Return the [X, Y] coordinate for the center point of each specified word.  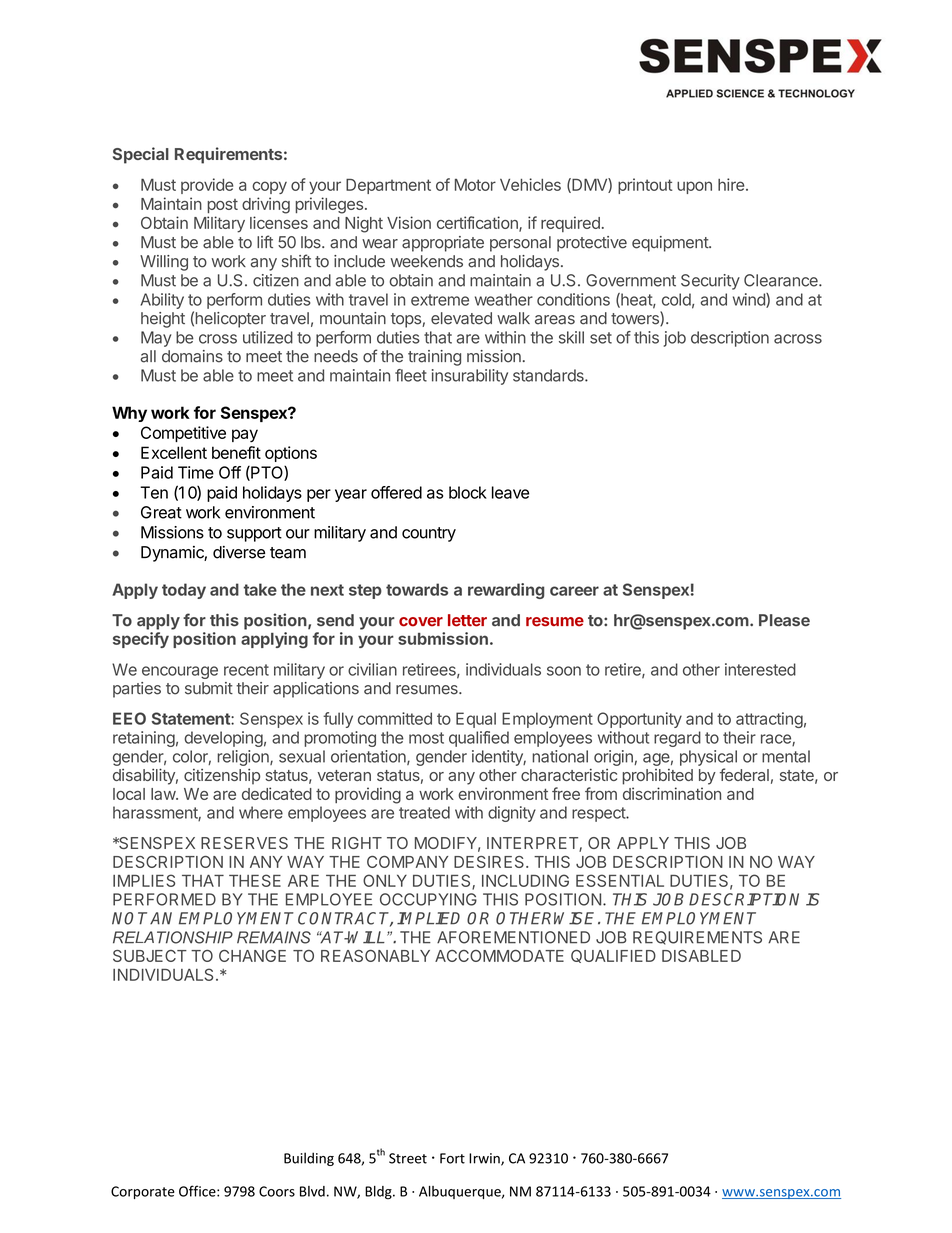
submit [209, 688]
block [468, 492]
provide [207, 186]
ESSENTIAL [620, 880]
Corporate [143, 1192]
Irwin [485, 1159]
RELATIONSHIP [173, 937]
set [601, 338]
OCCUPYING [428, 899]
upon [694, 187]
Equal [476, 720]
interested [760, 669]
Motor [475, 185]
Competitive [183, 434]
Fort [452, 1158]
